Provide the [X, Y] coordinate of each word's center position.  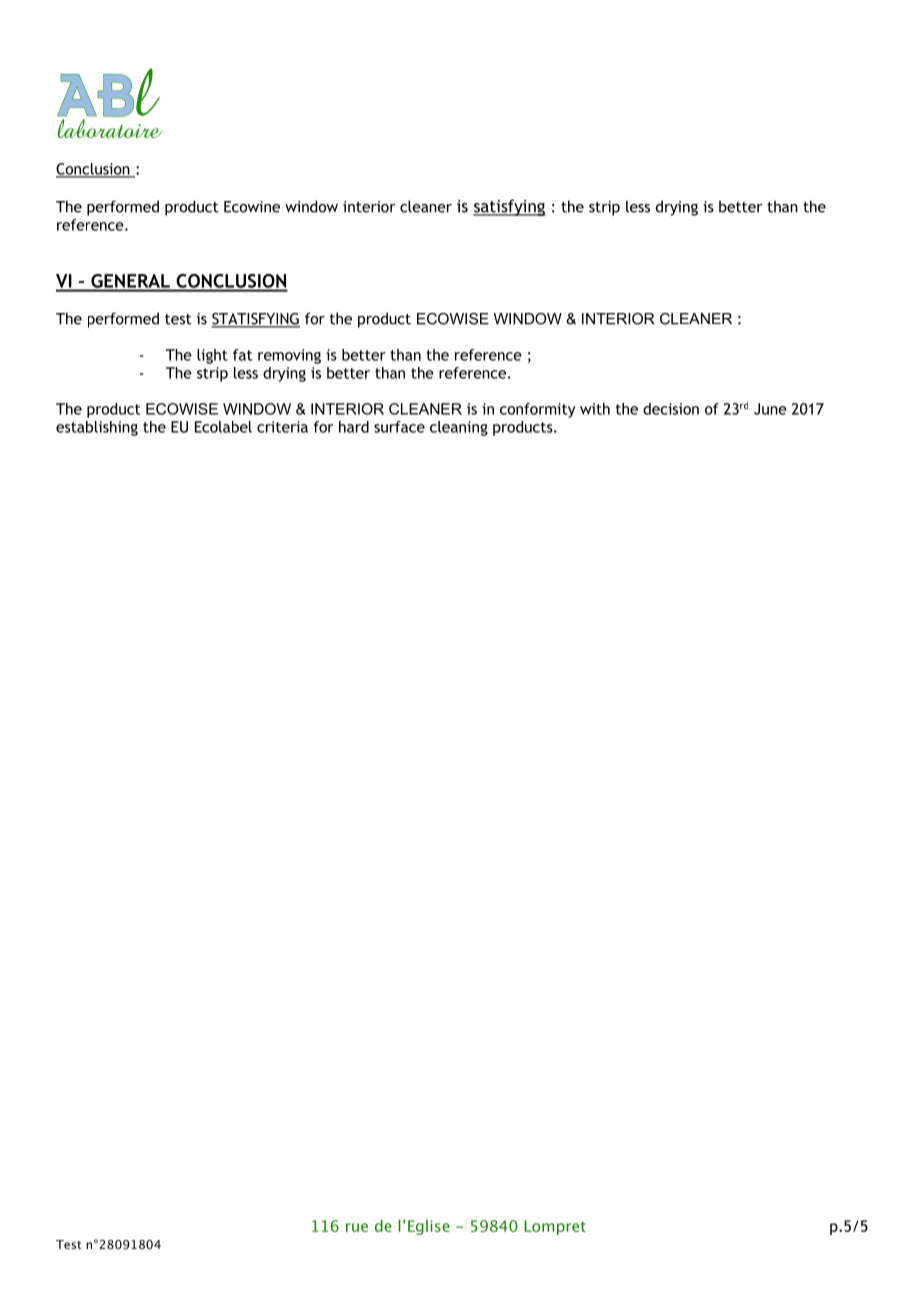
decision [671, 409]
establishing [97, 428]
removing [289, 356]
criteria [282, 427]
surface [399, 427]
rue [357, 1227]
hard [354, 427]
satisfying [509, 207]
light [212, 356]
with [595, 409]
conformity [537, 410]
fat [242, 355]
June [770, 409]
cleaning [459, 428]
